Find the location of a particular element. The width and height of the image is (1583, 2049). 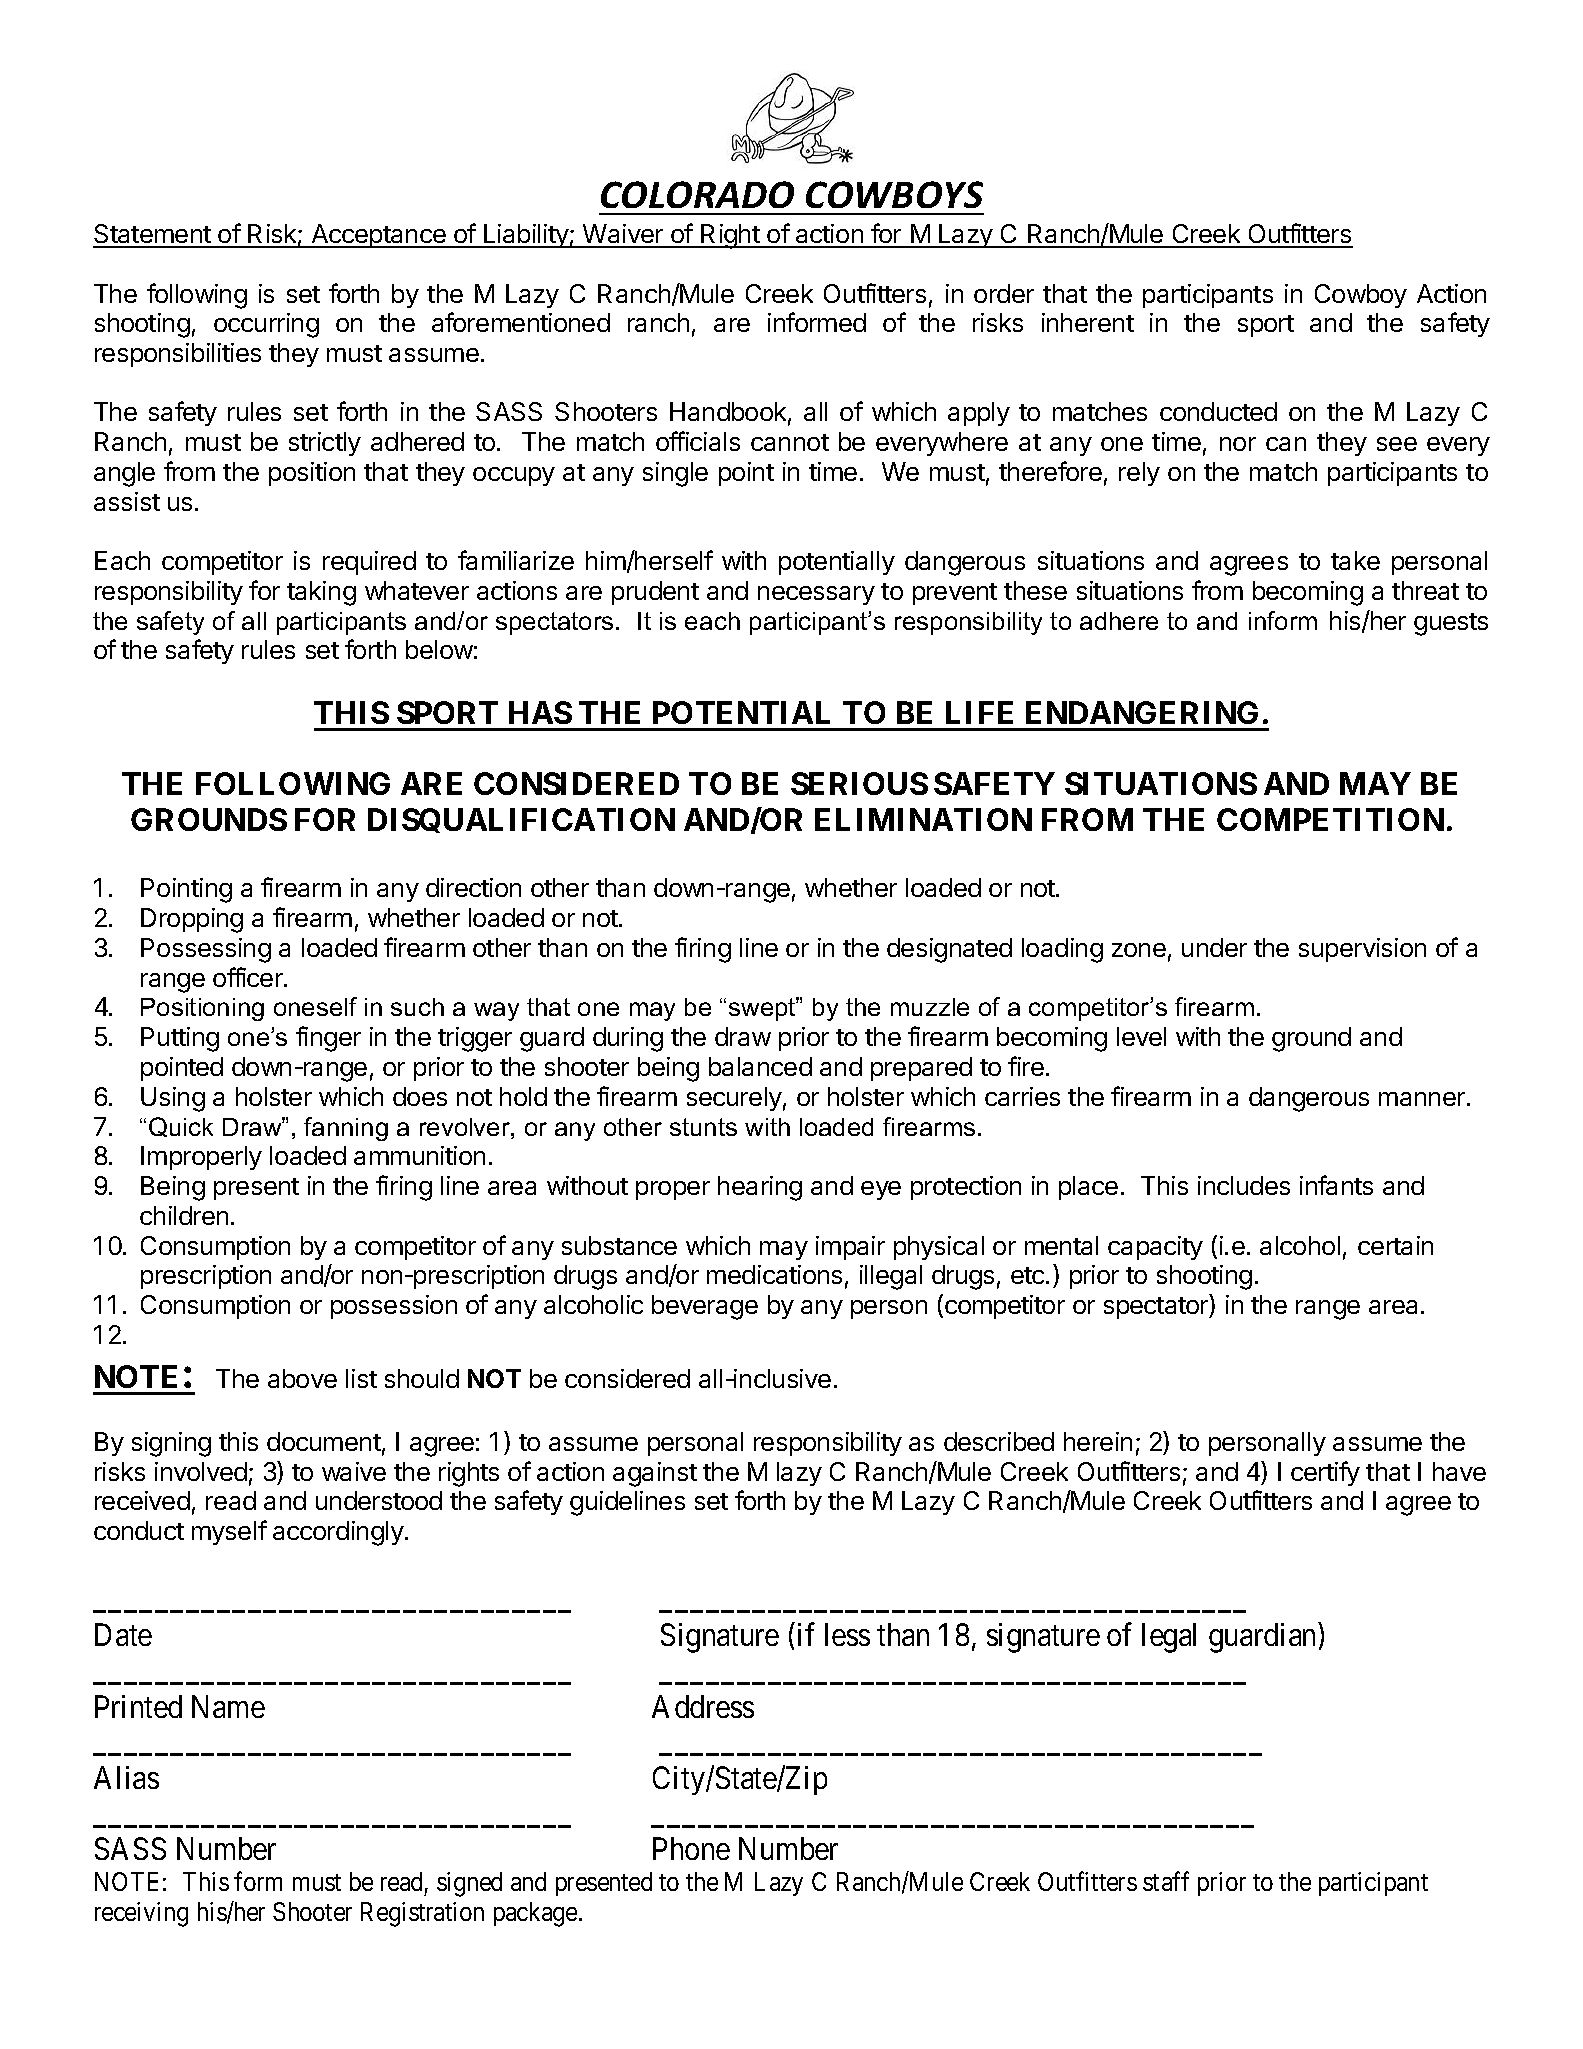

staff is located at coordinates (1166, 1881).
